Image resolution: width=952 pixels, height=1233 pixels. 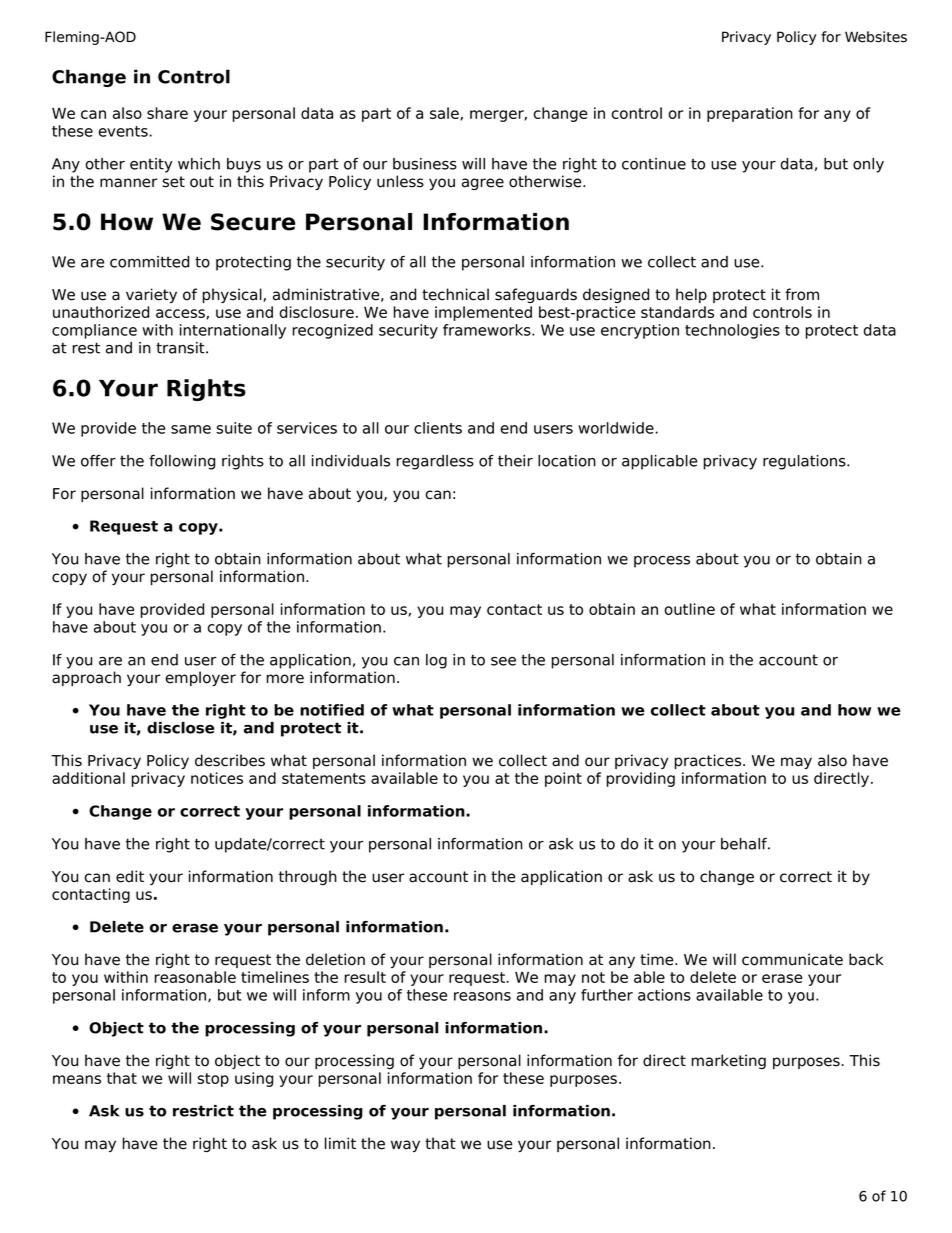 What do you see at coordinates (444, 113) in the document?
I see `sale` at bounding box center [444, 113].
